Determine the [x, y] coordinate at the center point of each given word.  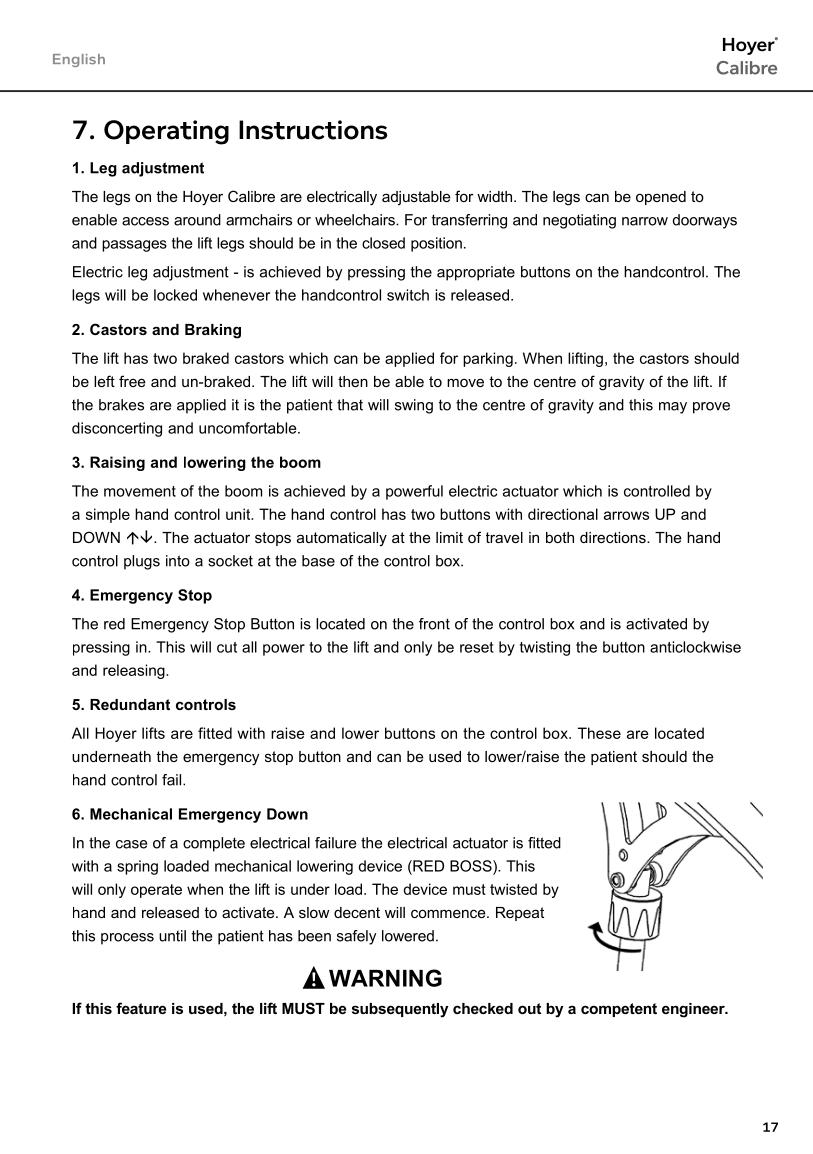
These [599, 733]
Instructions [313, 130]
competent [619, 1010]
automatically [342, 539]
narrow [645, 221]
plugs [142, 562]
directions [614, 537]
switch [408, 295]
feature [141, 1008]
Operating [166, 132]
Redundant [130, 704]
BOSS [472, 866]
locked [175, 295]
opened [661, 198]
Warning [385, 978]
